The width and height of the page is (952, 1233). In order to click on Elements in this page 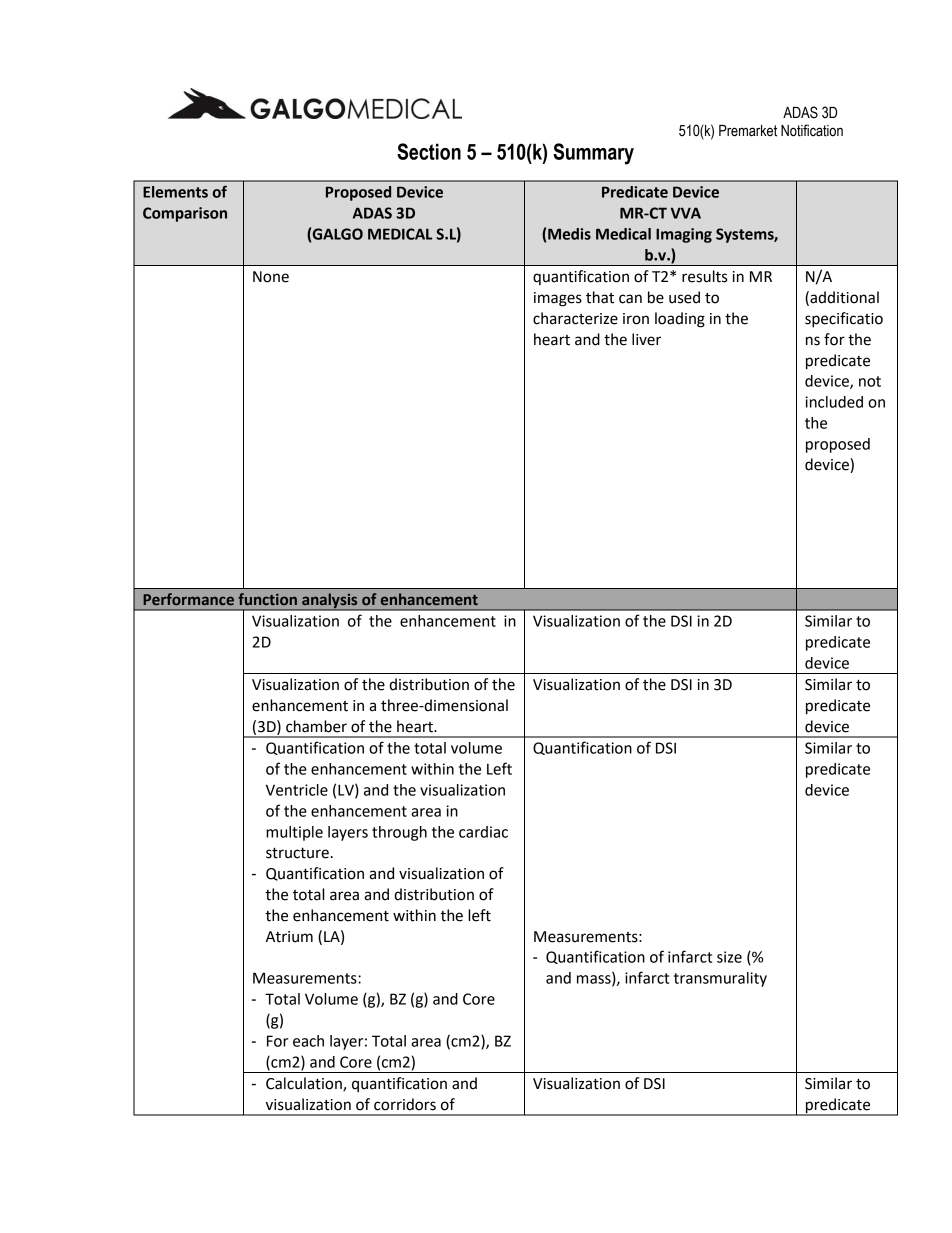, I will do `click(175, 192)`.
